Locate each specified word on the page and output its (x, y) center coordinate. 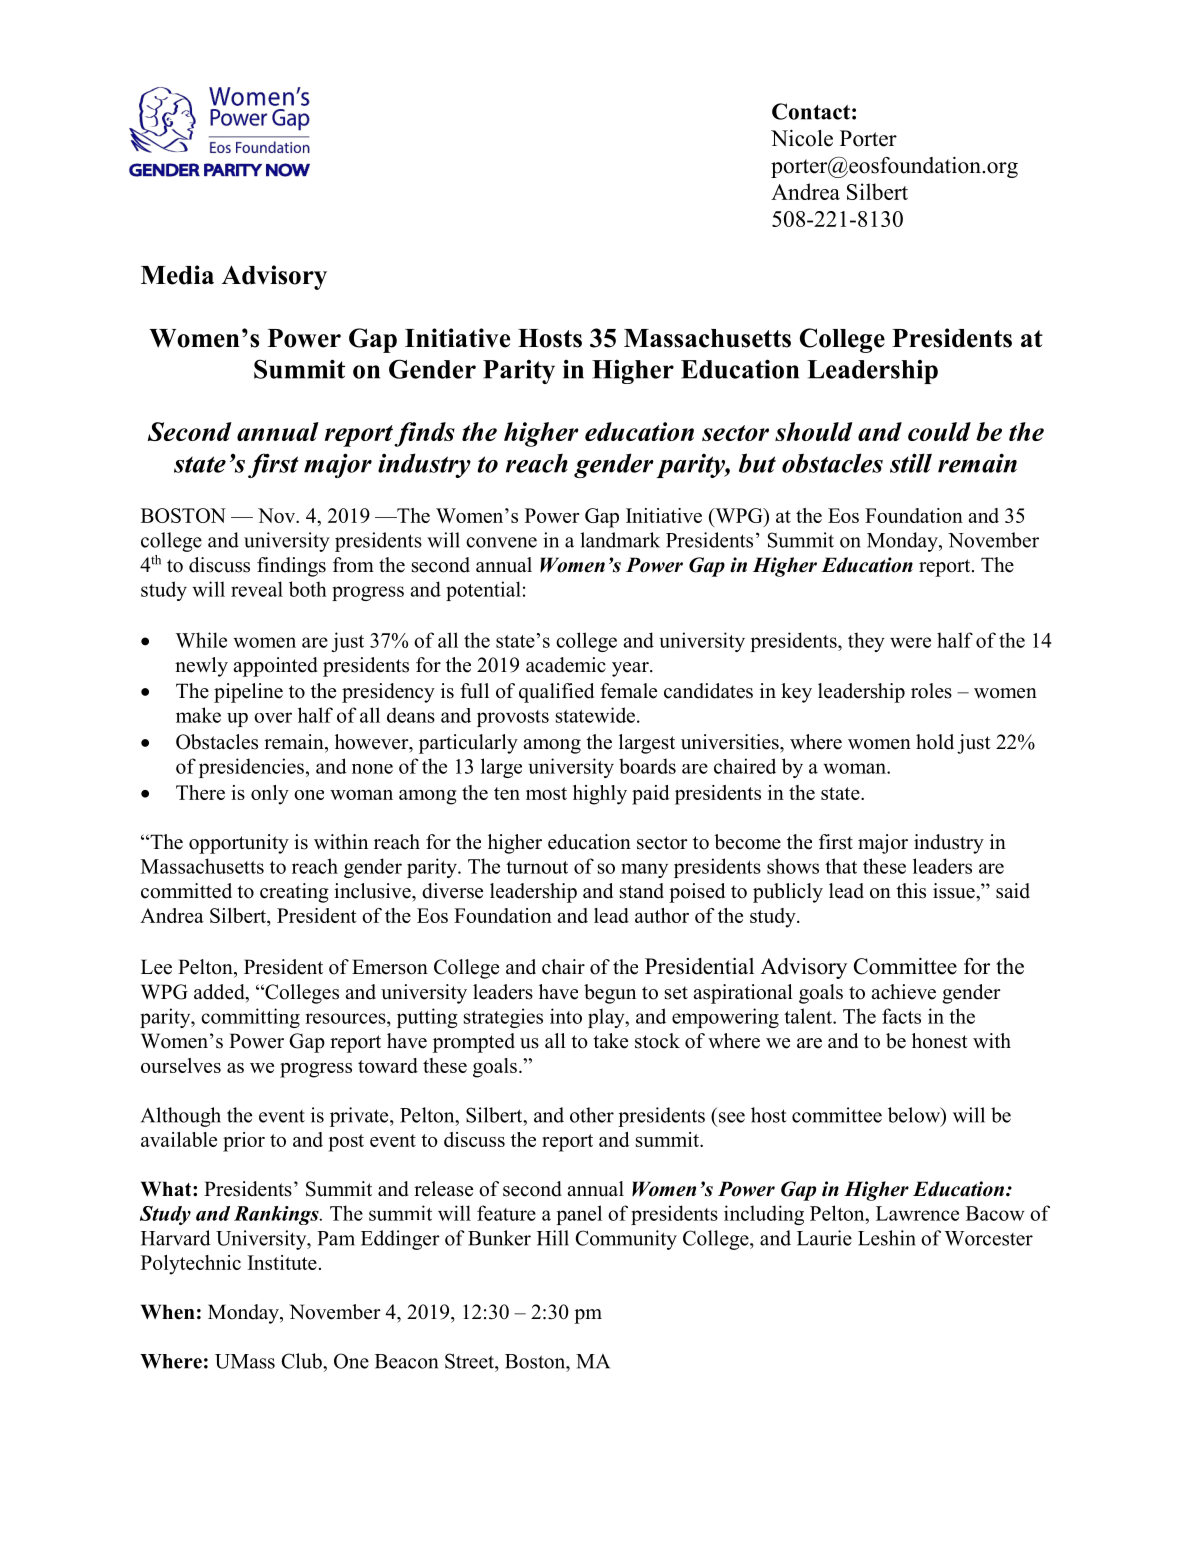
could (939, 431)
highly (600, 795)
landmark (620, 540)
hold (935, 742)
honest (940, 1041)
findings (291, 567)
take (610, 1041)
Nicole (802, 138)
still (911, 463)
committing (250, 1018)
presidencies (251, 768)
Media (177, 275)
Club (302, 1361)
